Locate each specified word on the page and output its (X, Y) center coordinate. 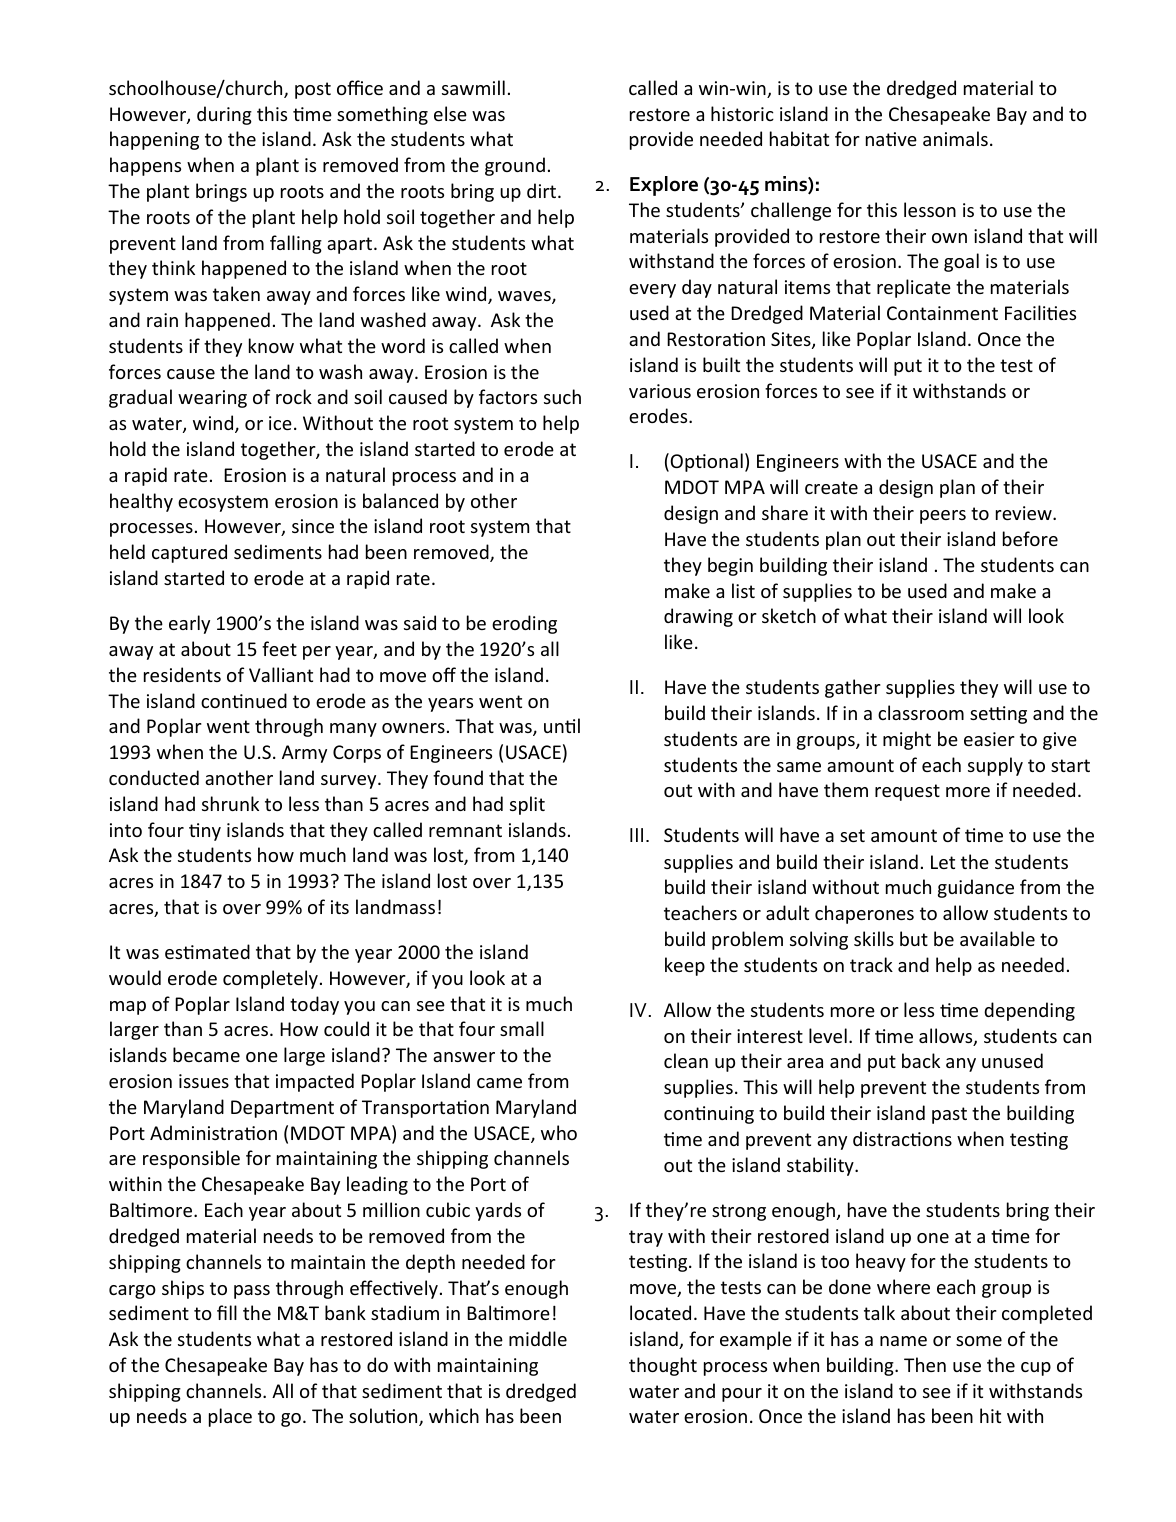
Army (304, 754)
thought (663, 1366)
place (230, 1417)
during (224, 115)
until (562, 725)
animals (955, 138)
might (907, 740)
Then (925, 1364)
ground (515, 166)
